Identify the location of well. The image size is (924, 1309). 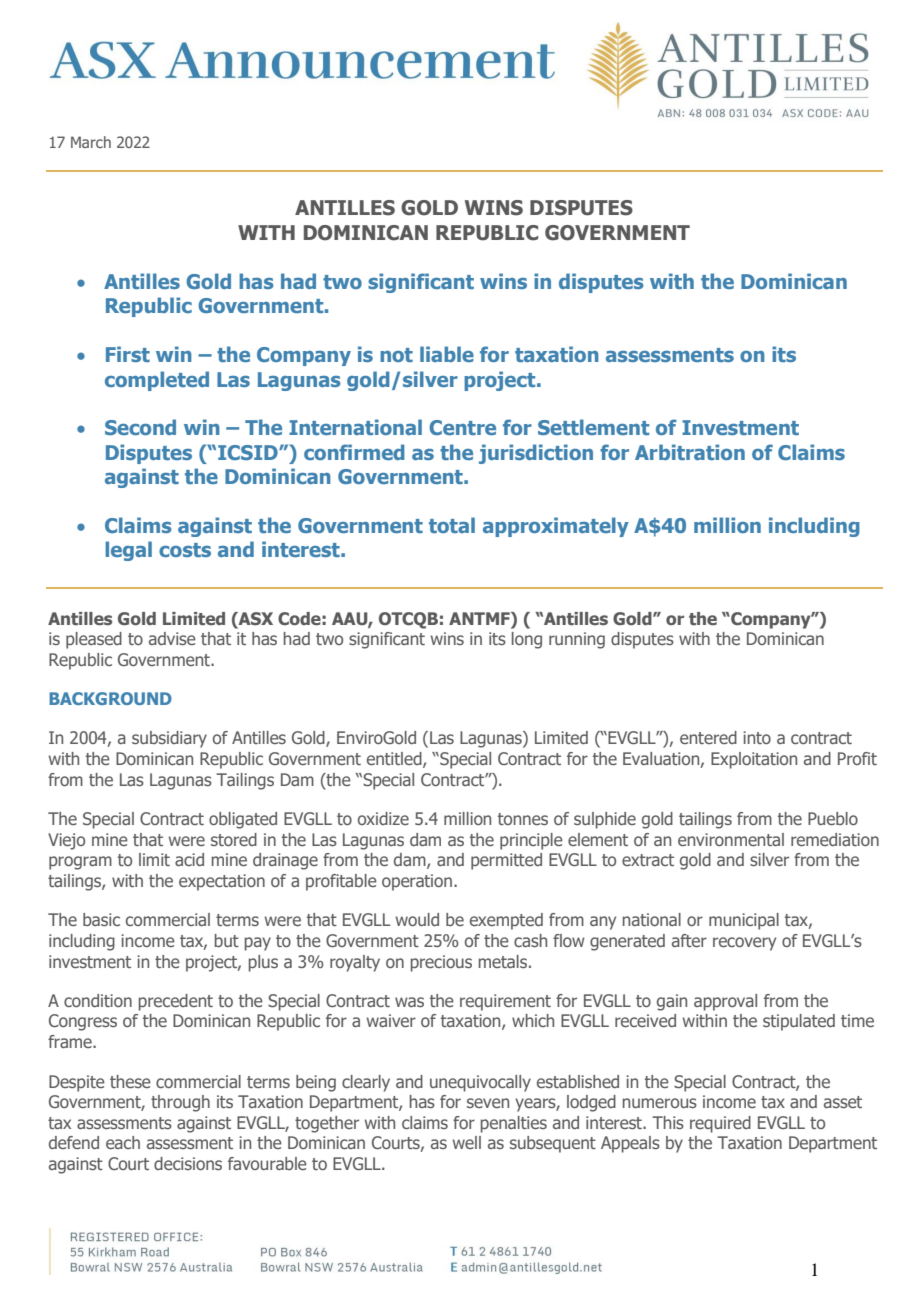
(467, 1142).
